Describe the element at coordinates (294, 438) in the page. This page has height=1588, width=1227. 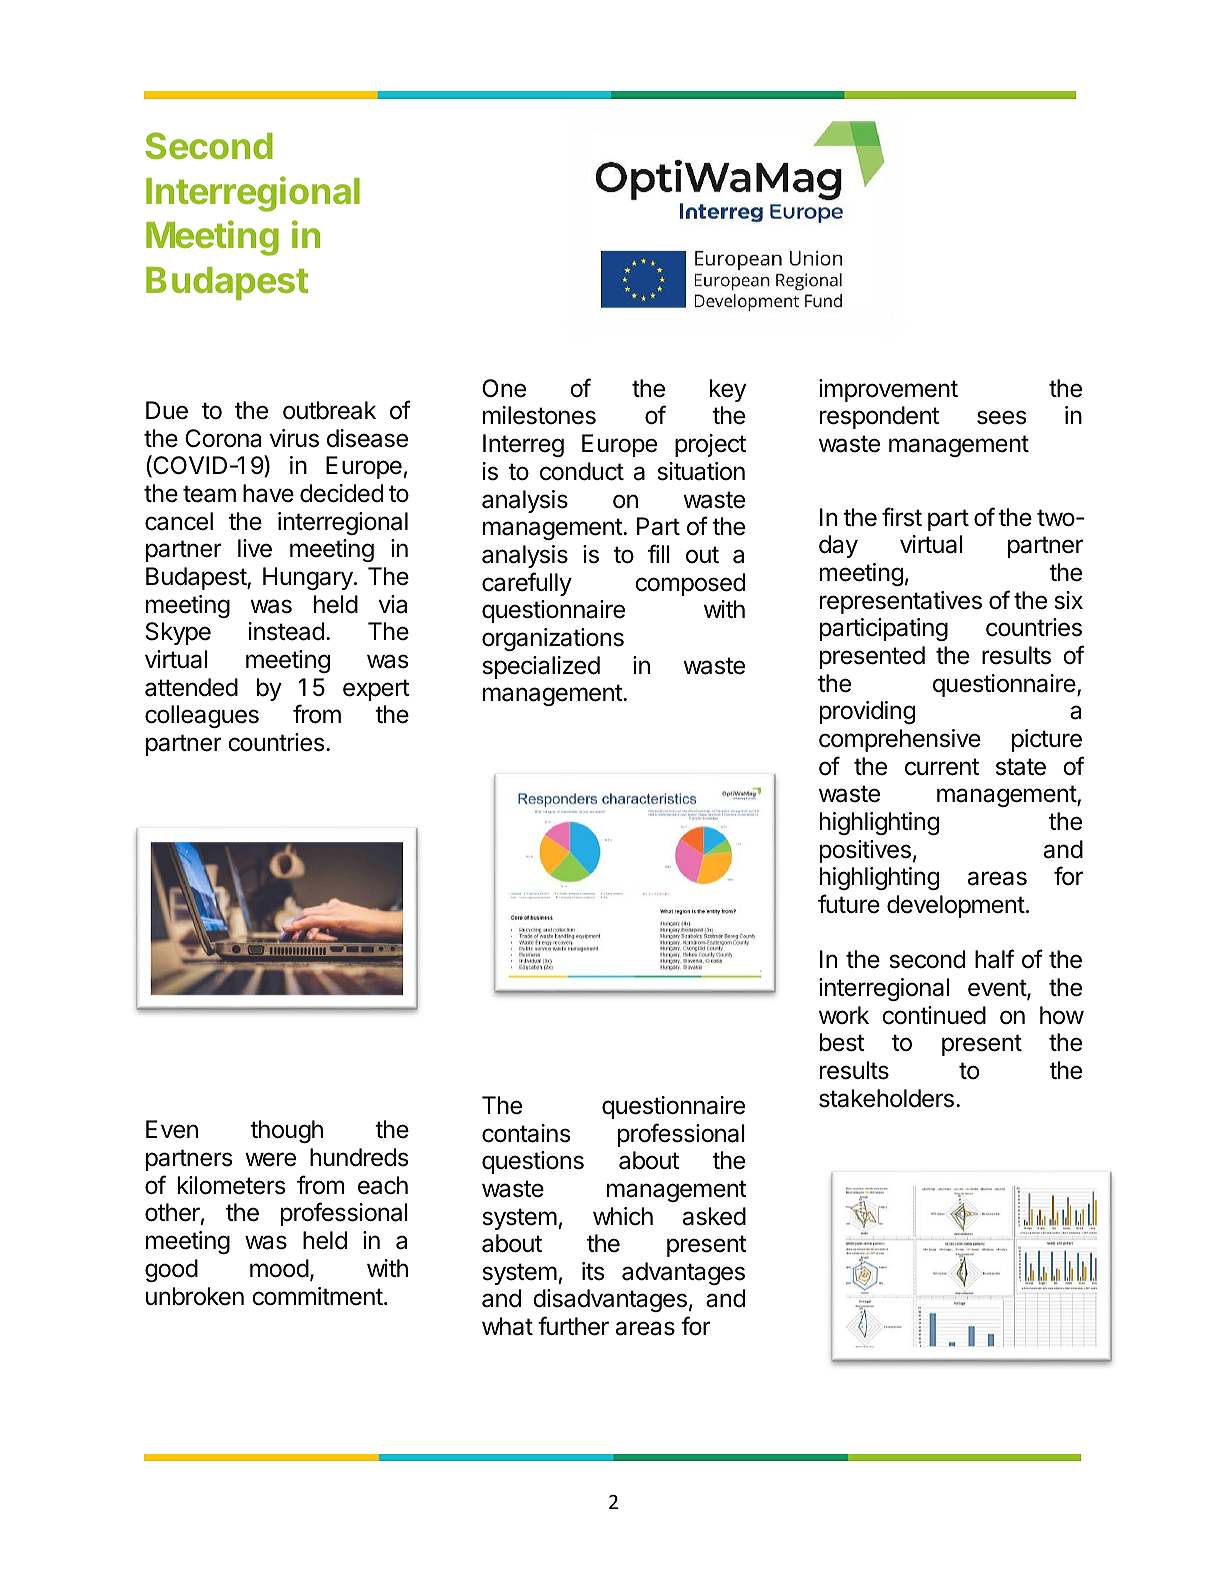
I see `virus` at that location.
